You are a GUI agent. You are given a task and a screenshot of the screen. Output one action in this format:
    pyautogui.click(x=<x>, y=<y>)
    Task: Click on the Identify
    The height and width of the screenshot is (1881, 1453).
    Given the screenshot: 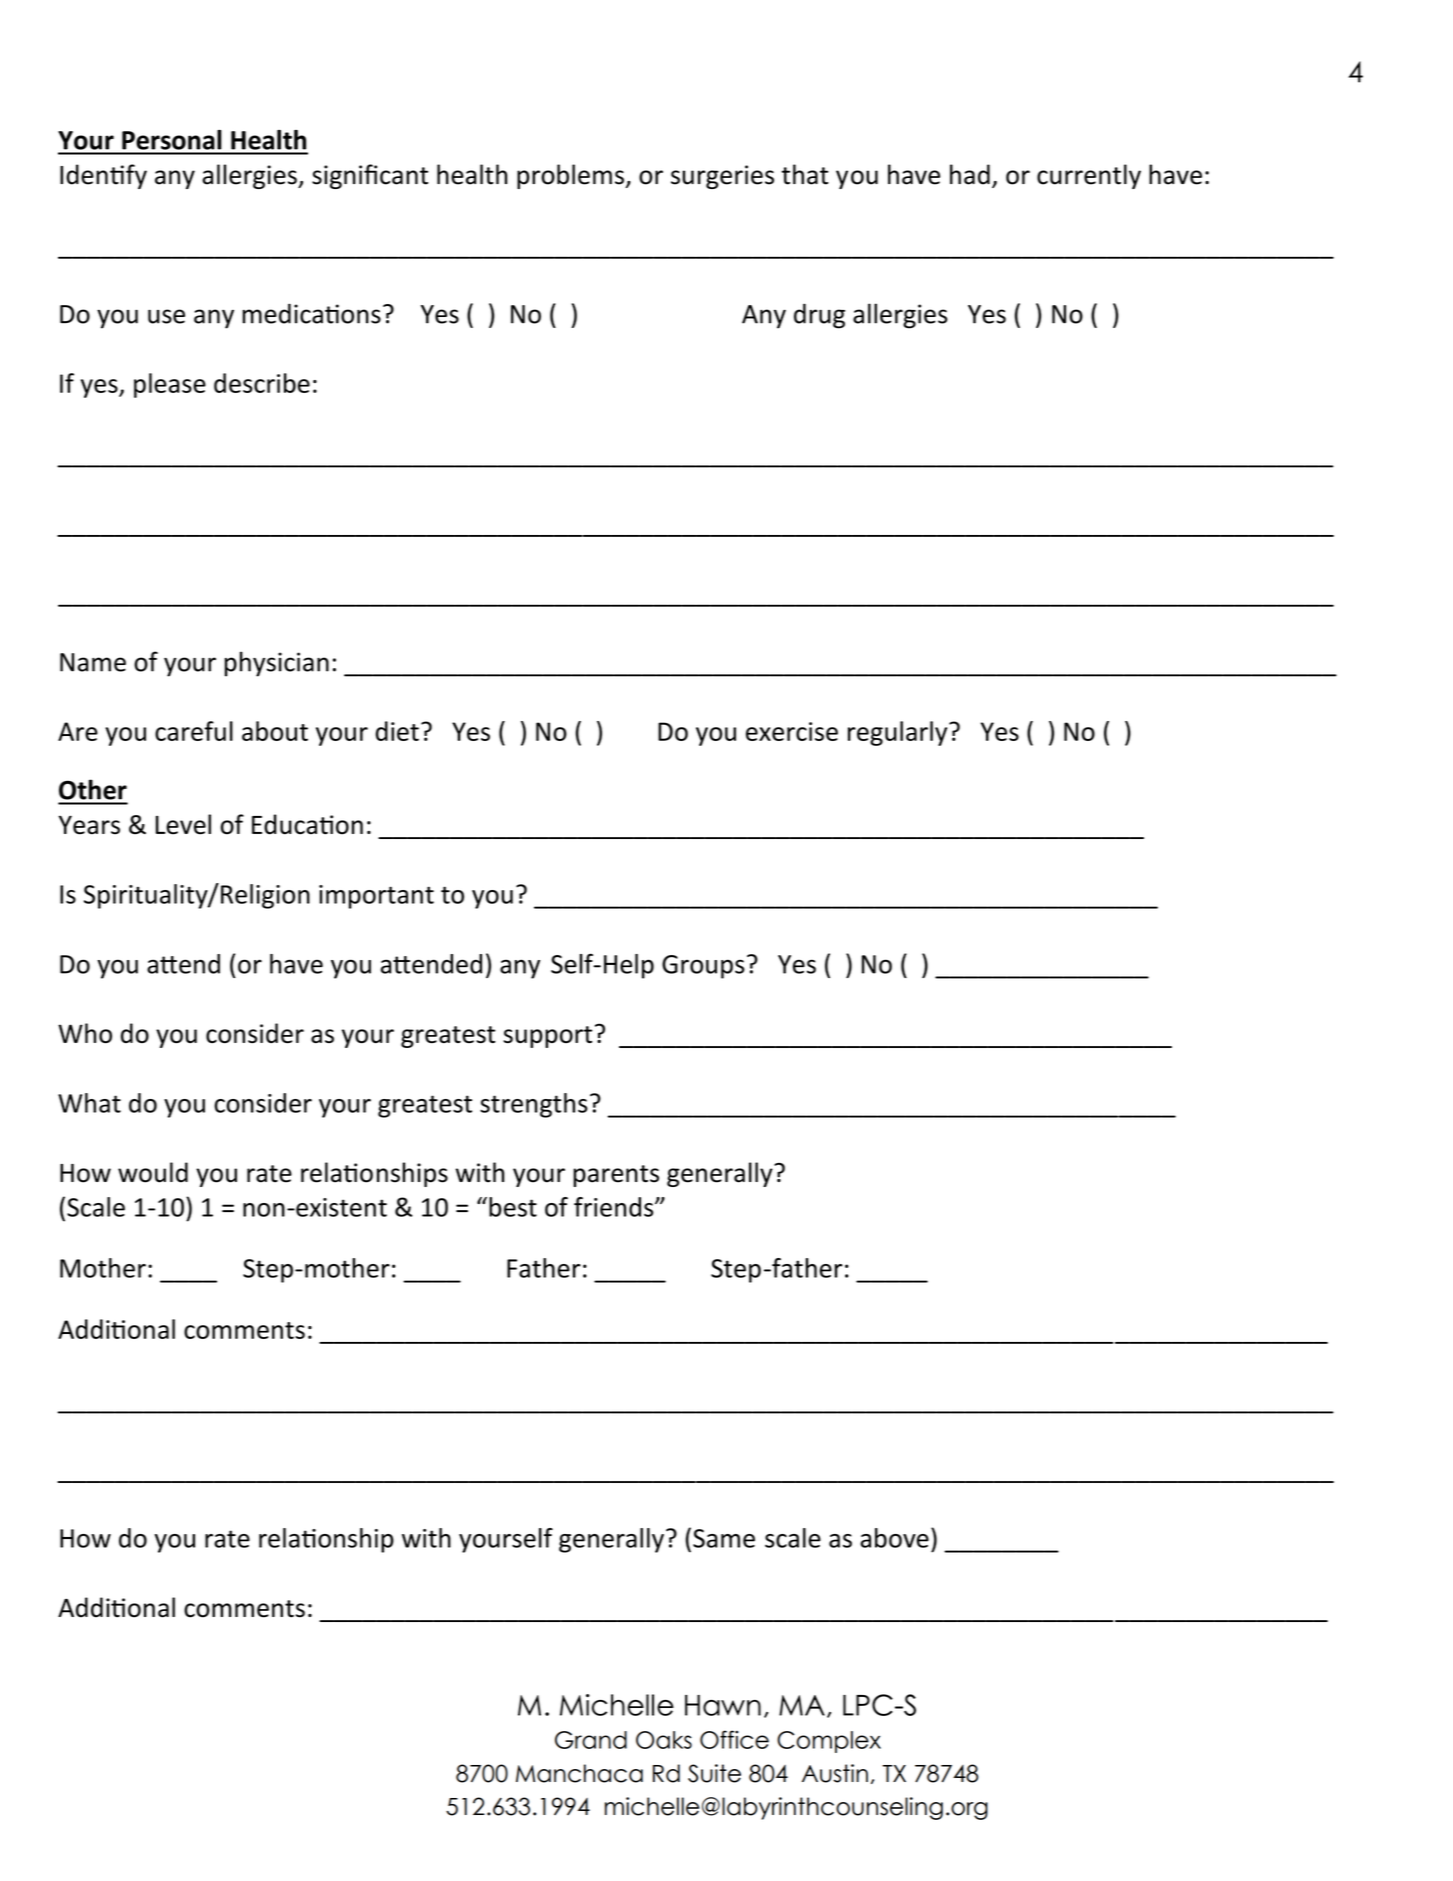 What is the action you would take?
    pyautogui.click(x=103, y=176)
